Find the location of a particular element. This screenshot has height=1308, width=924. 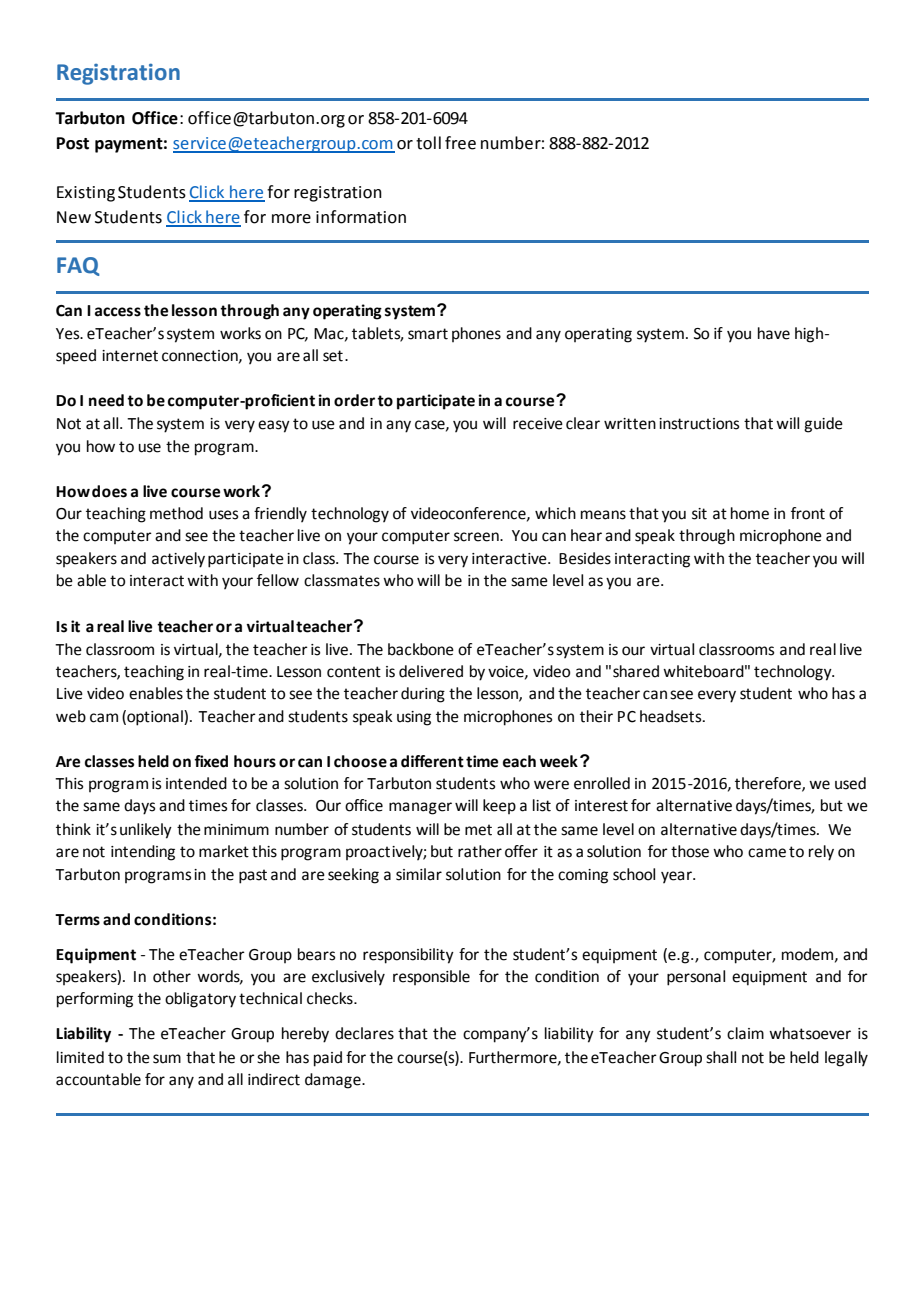

backbone is located at coordinates (421, 649).
